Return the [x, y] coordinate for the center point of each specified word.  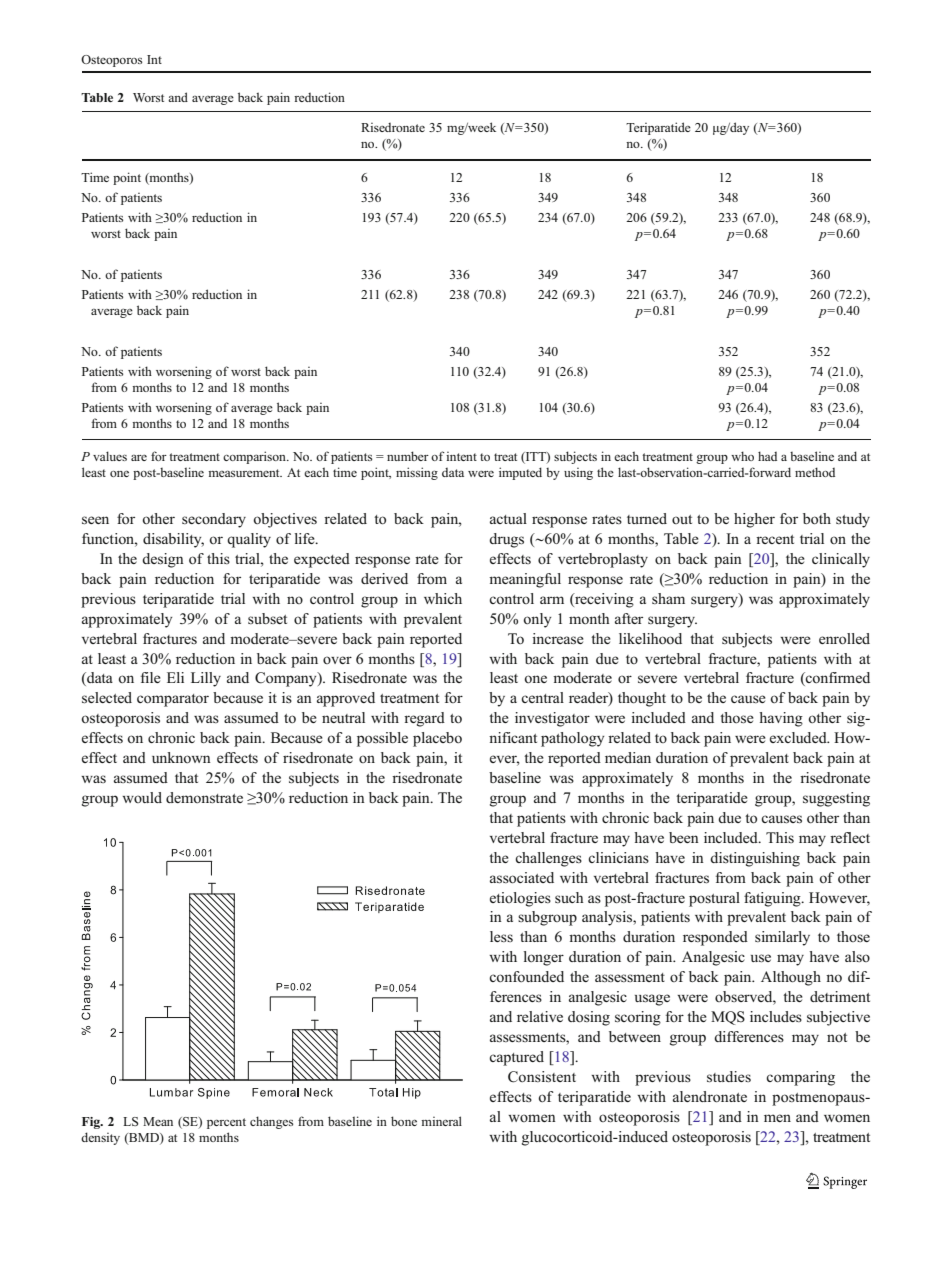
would [142, 797]
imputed [520, 473]
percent [226, 1123]
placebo [437, 739]
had [767, 456]
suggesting [836, 799]
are [139, 458]
